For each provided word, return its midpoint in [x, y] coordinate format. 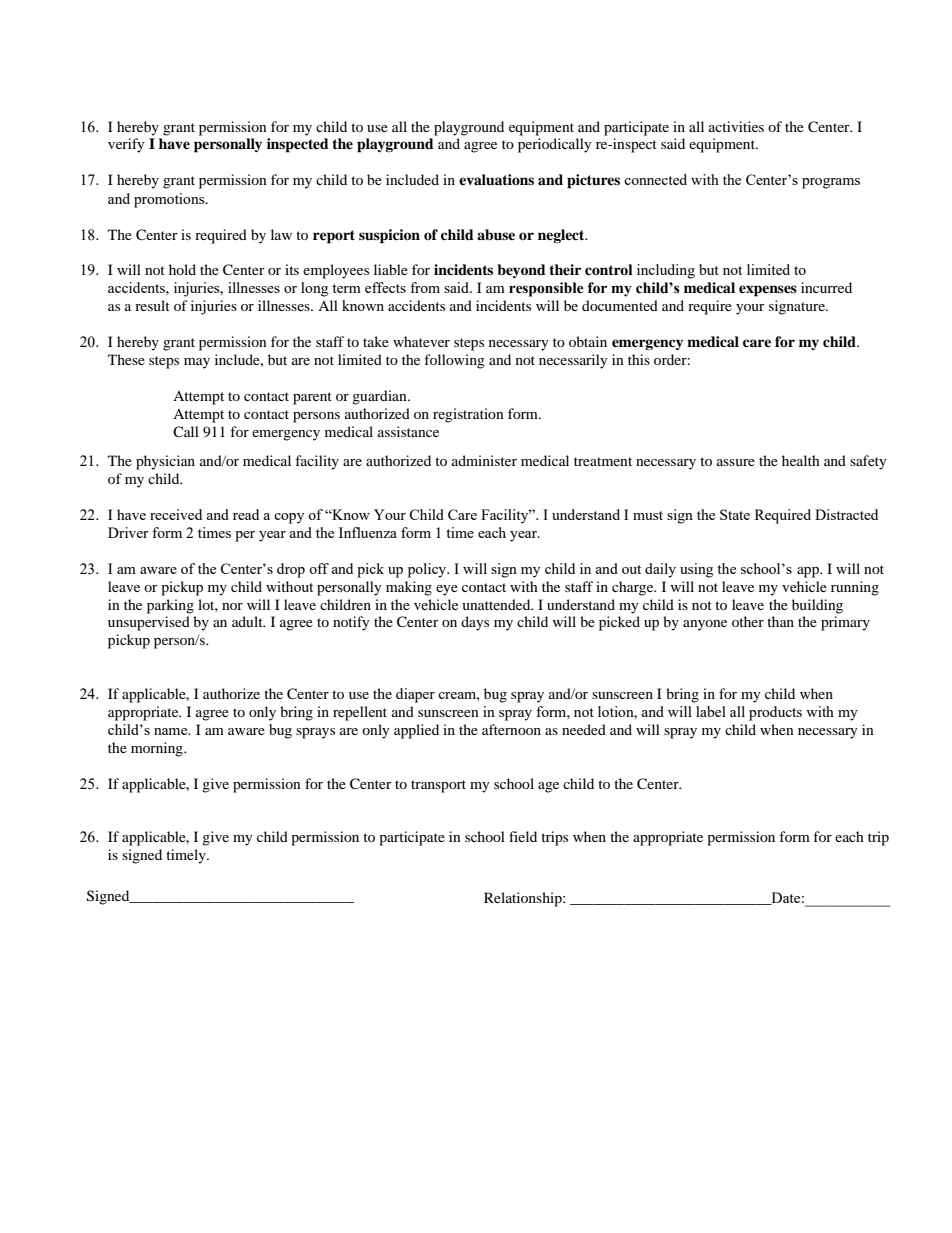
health [801, 460]
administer [484, 460]
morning [158, 749]
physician [165, 462]
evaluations [496, 179]
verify [126, 145]
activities [736, 126]
